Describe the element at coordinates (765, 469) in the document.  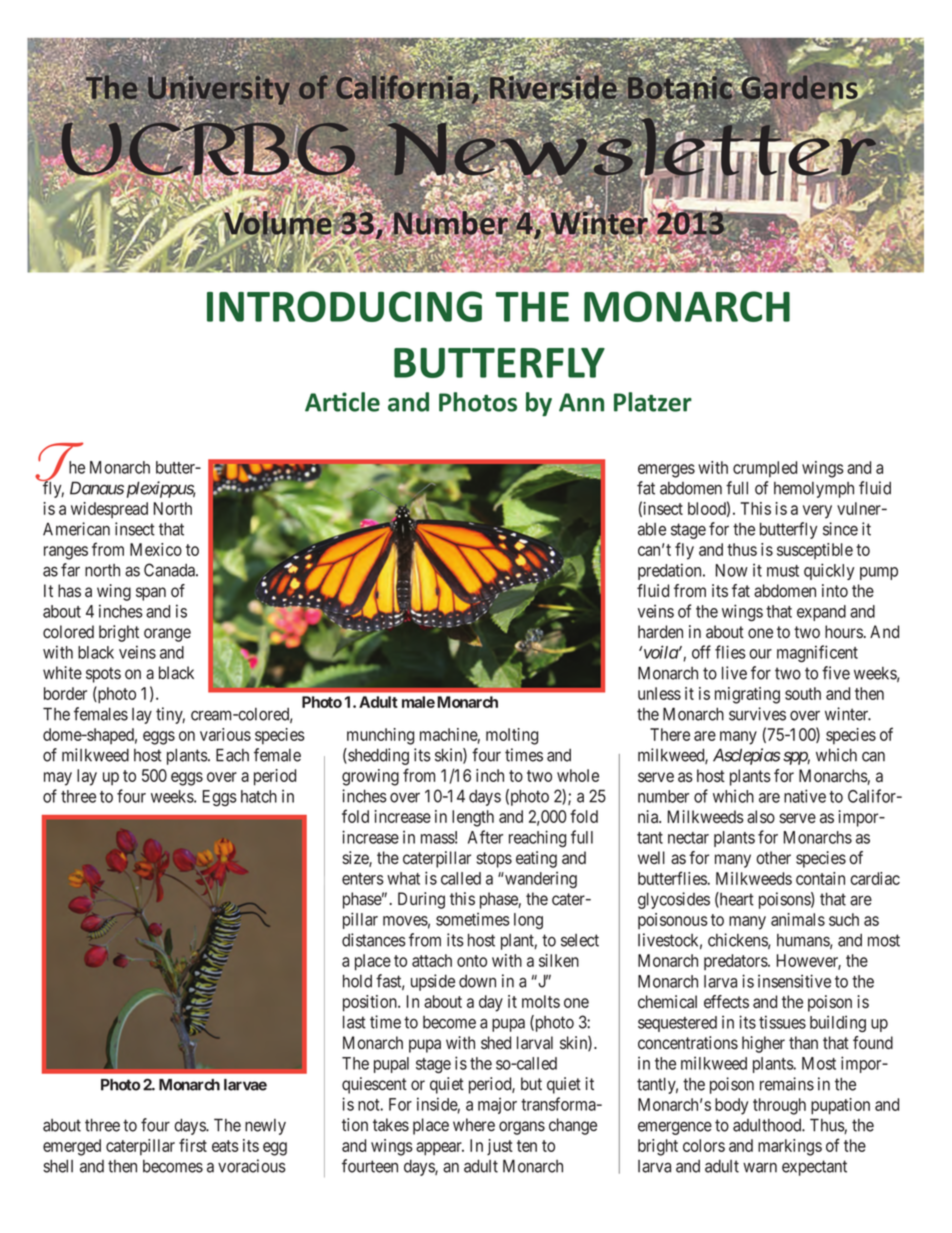
I see `crumpled` at that location.
